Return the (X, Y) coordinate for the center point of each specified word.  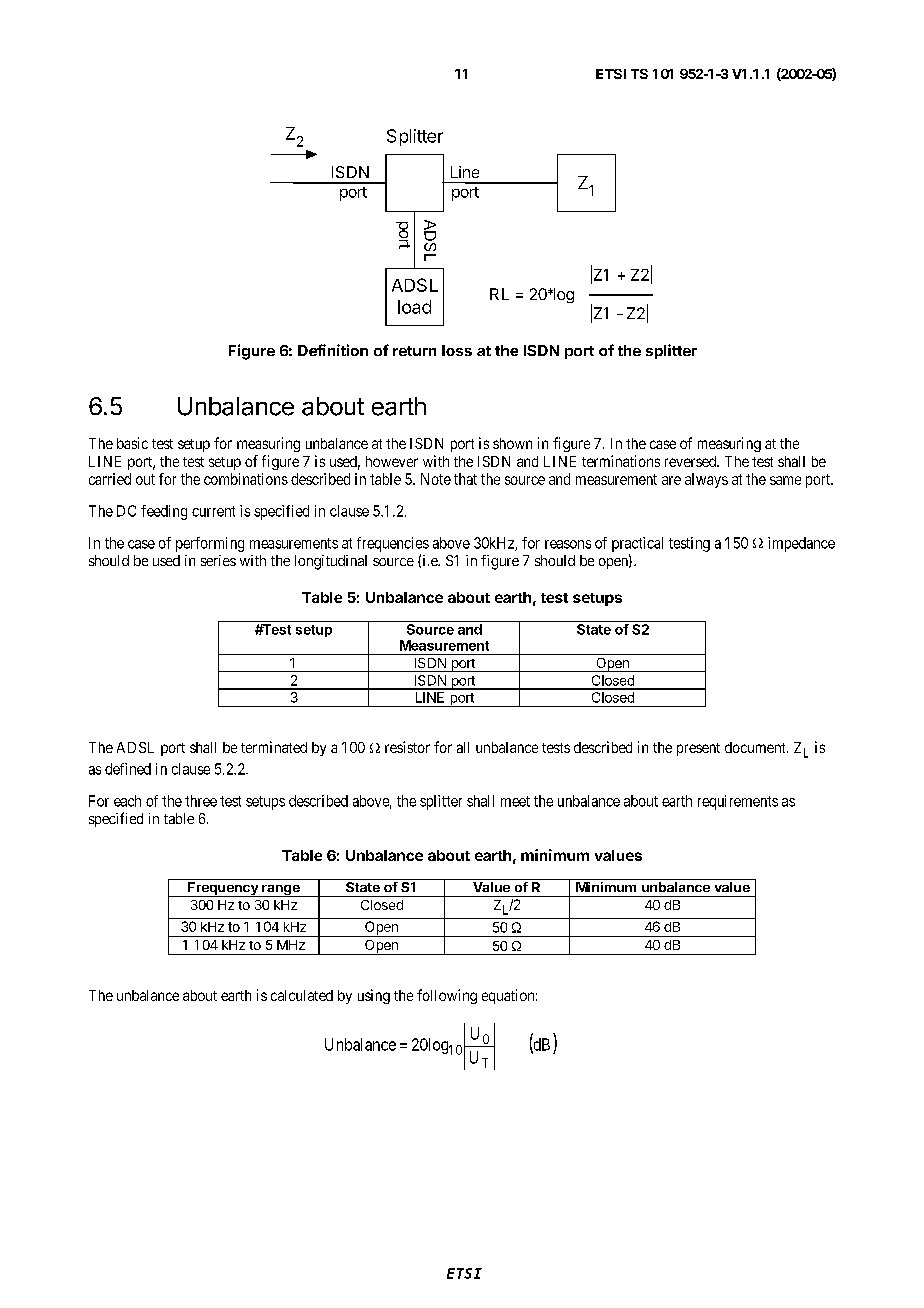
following (447, 996)
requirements (738, 802)
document (756, 747)
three (201, 801)
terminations (621, 461)
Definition (333, 350)
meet (515, 801)
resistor (407, 747)
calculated (302, 995)
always (706, 480)
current (213, 511)
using (374, 996)
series (218, 560)
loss (457, 350)
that (465, 479)
